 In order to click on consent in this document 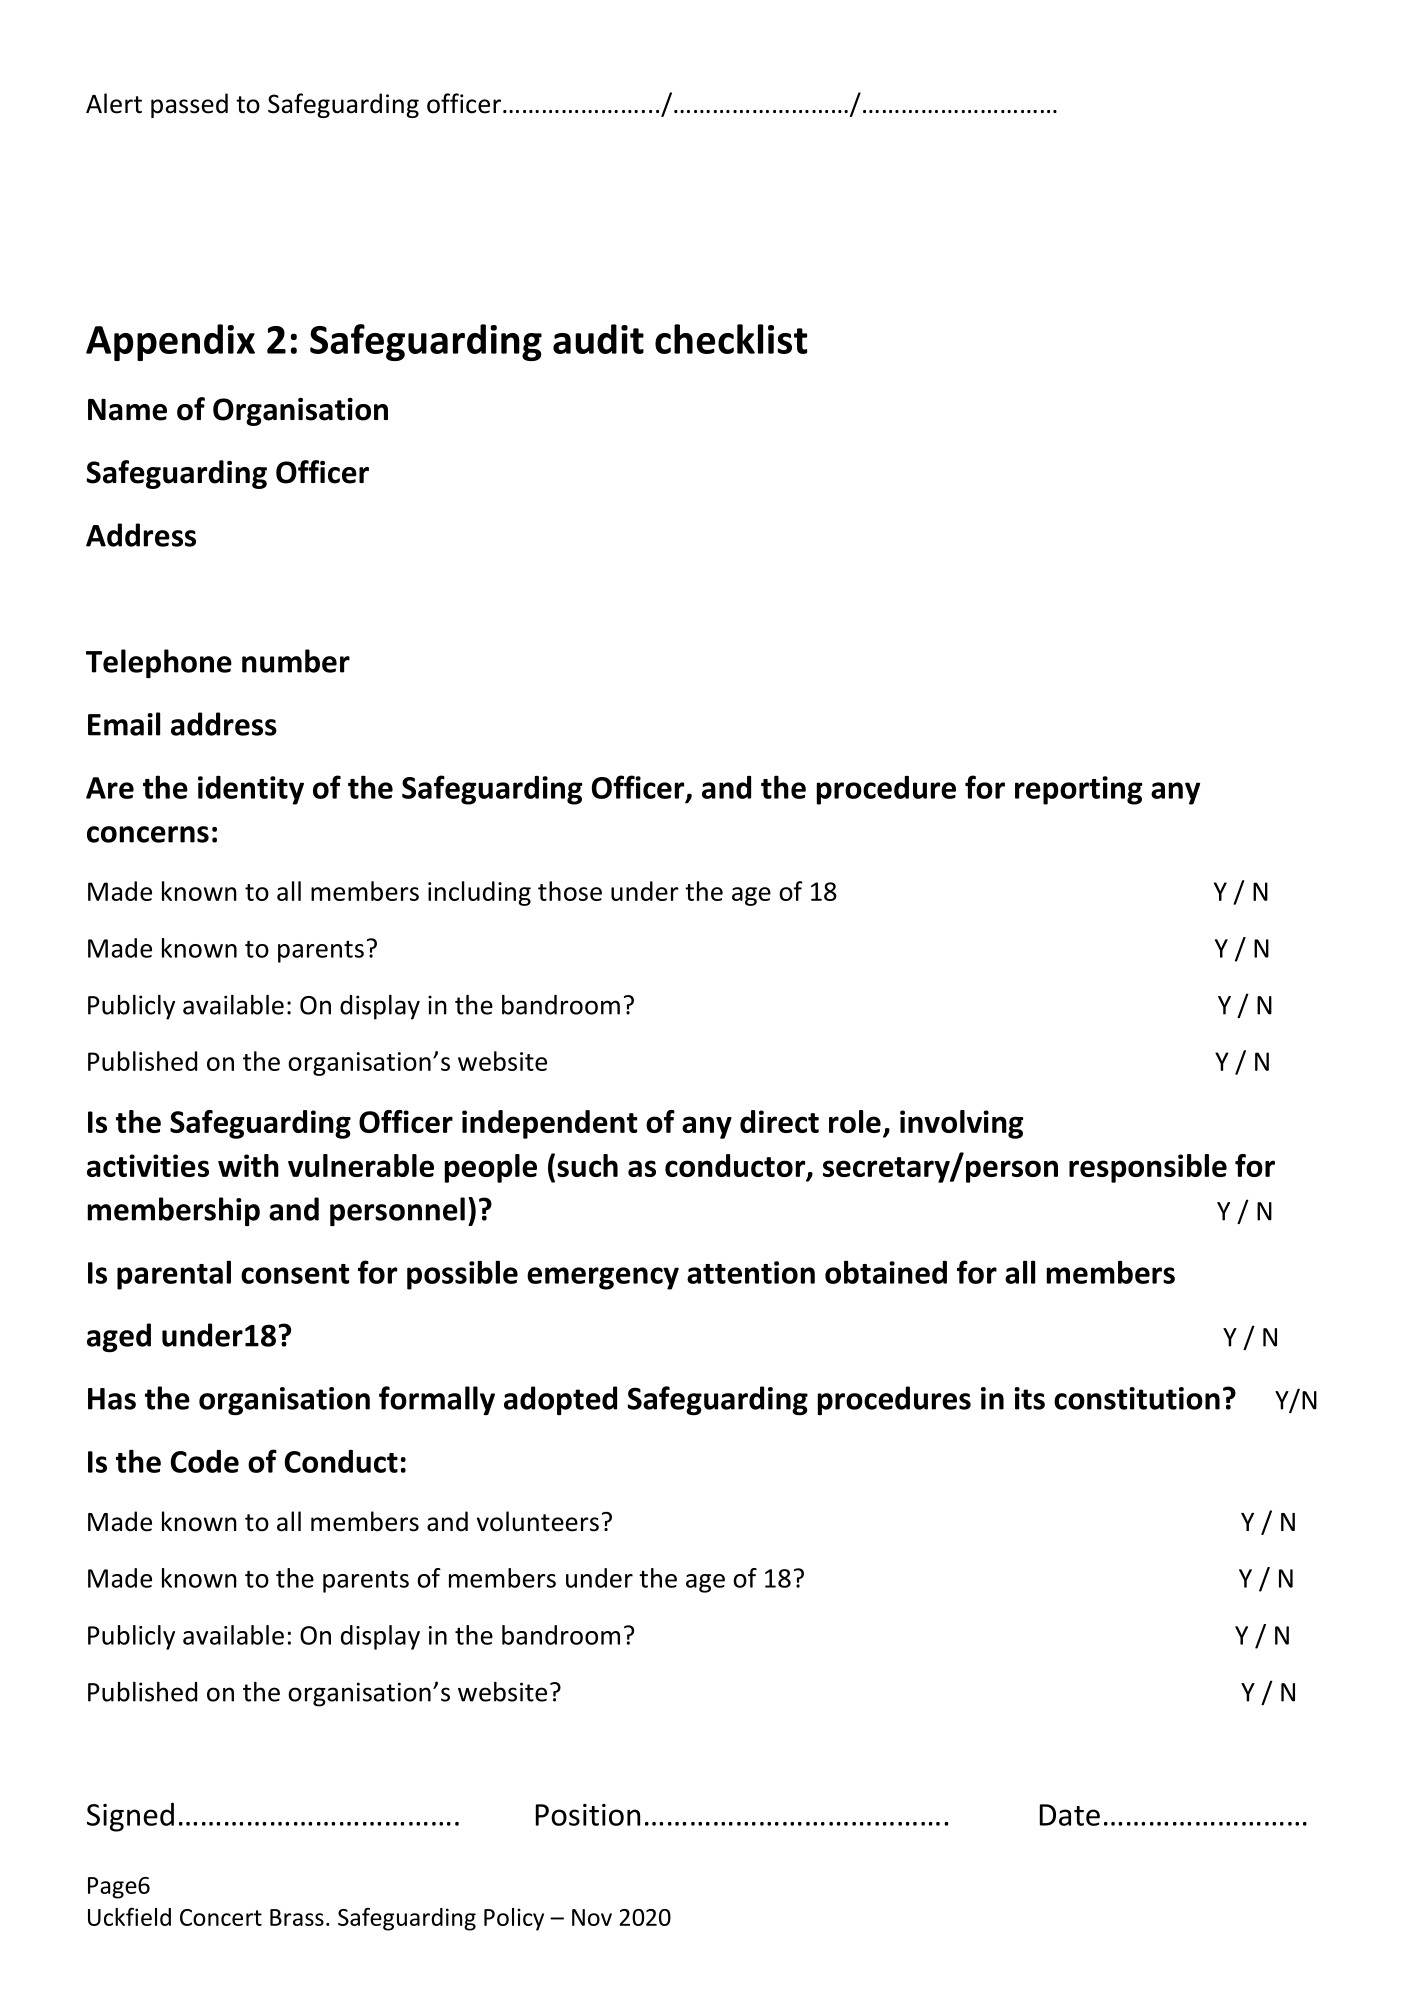, I will do `click(295, 1274)`.
